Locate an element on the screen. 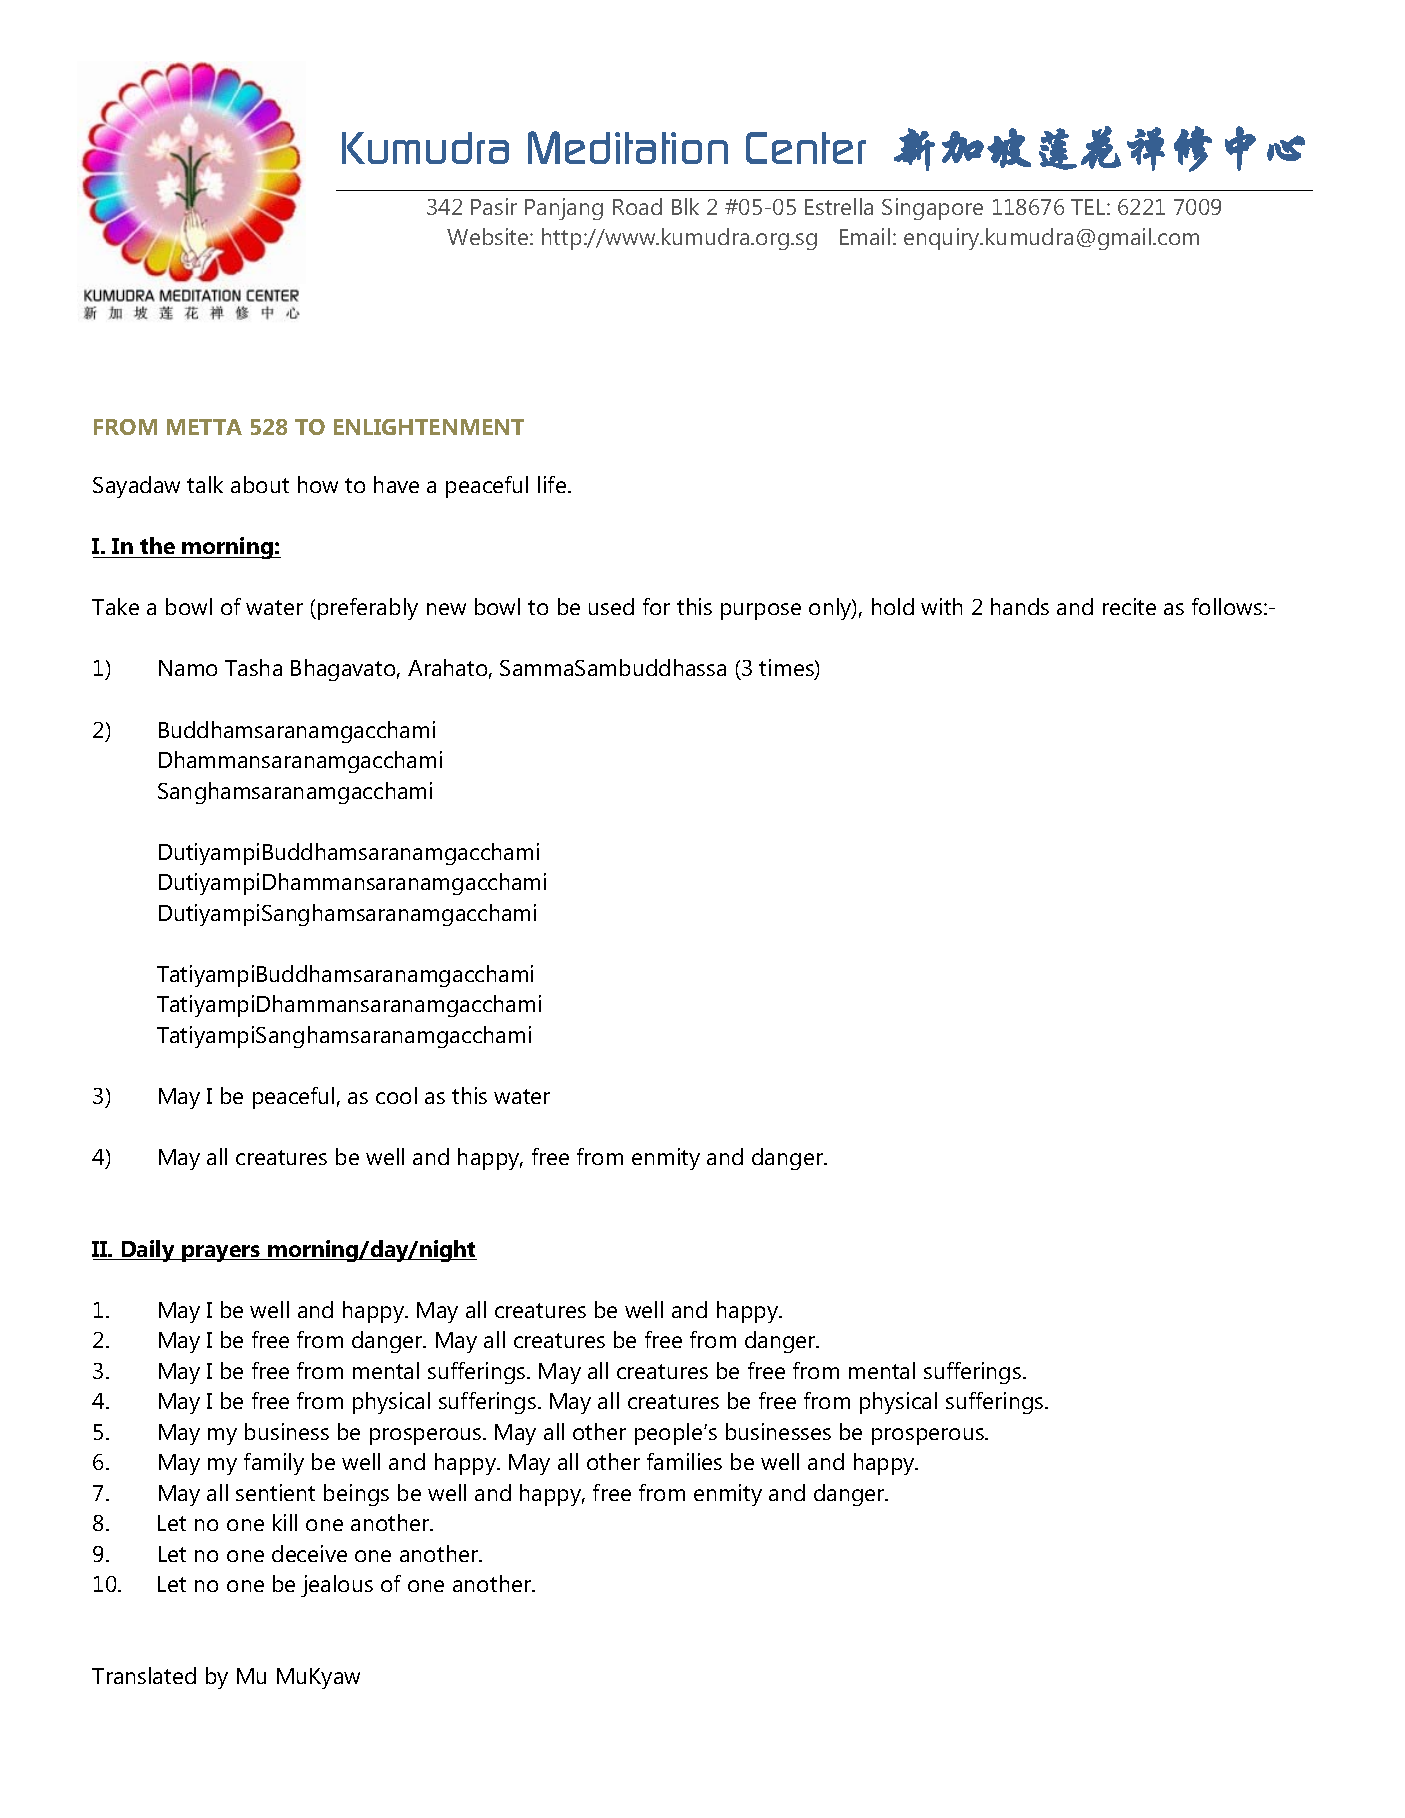 The image size is (1405, 1818). Singapore is located at coordinates (932, 209).
